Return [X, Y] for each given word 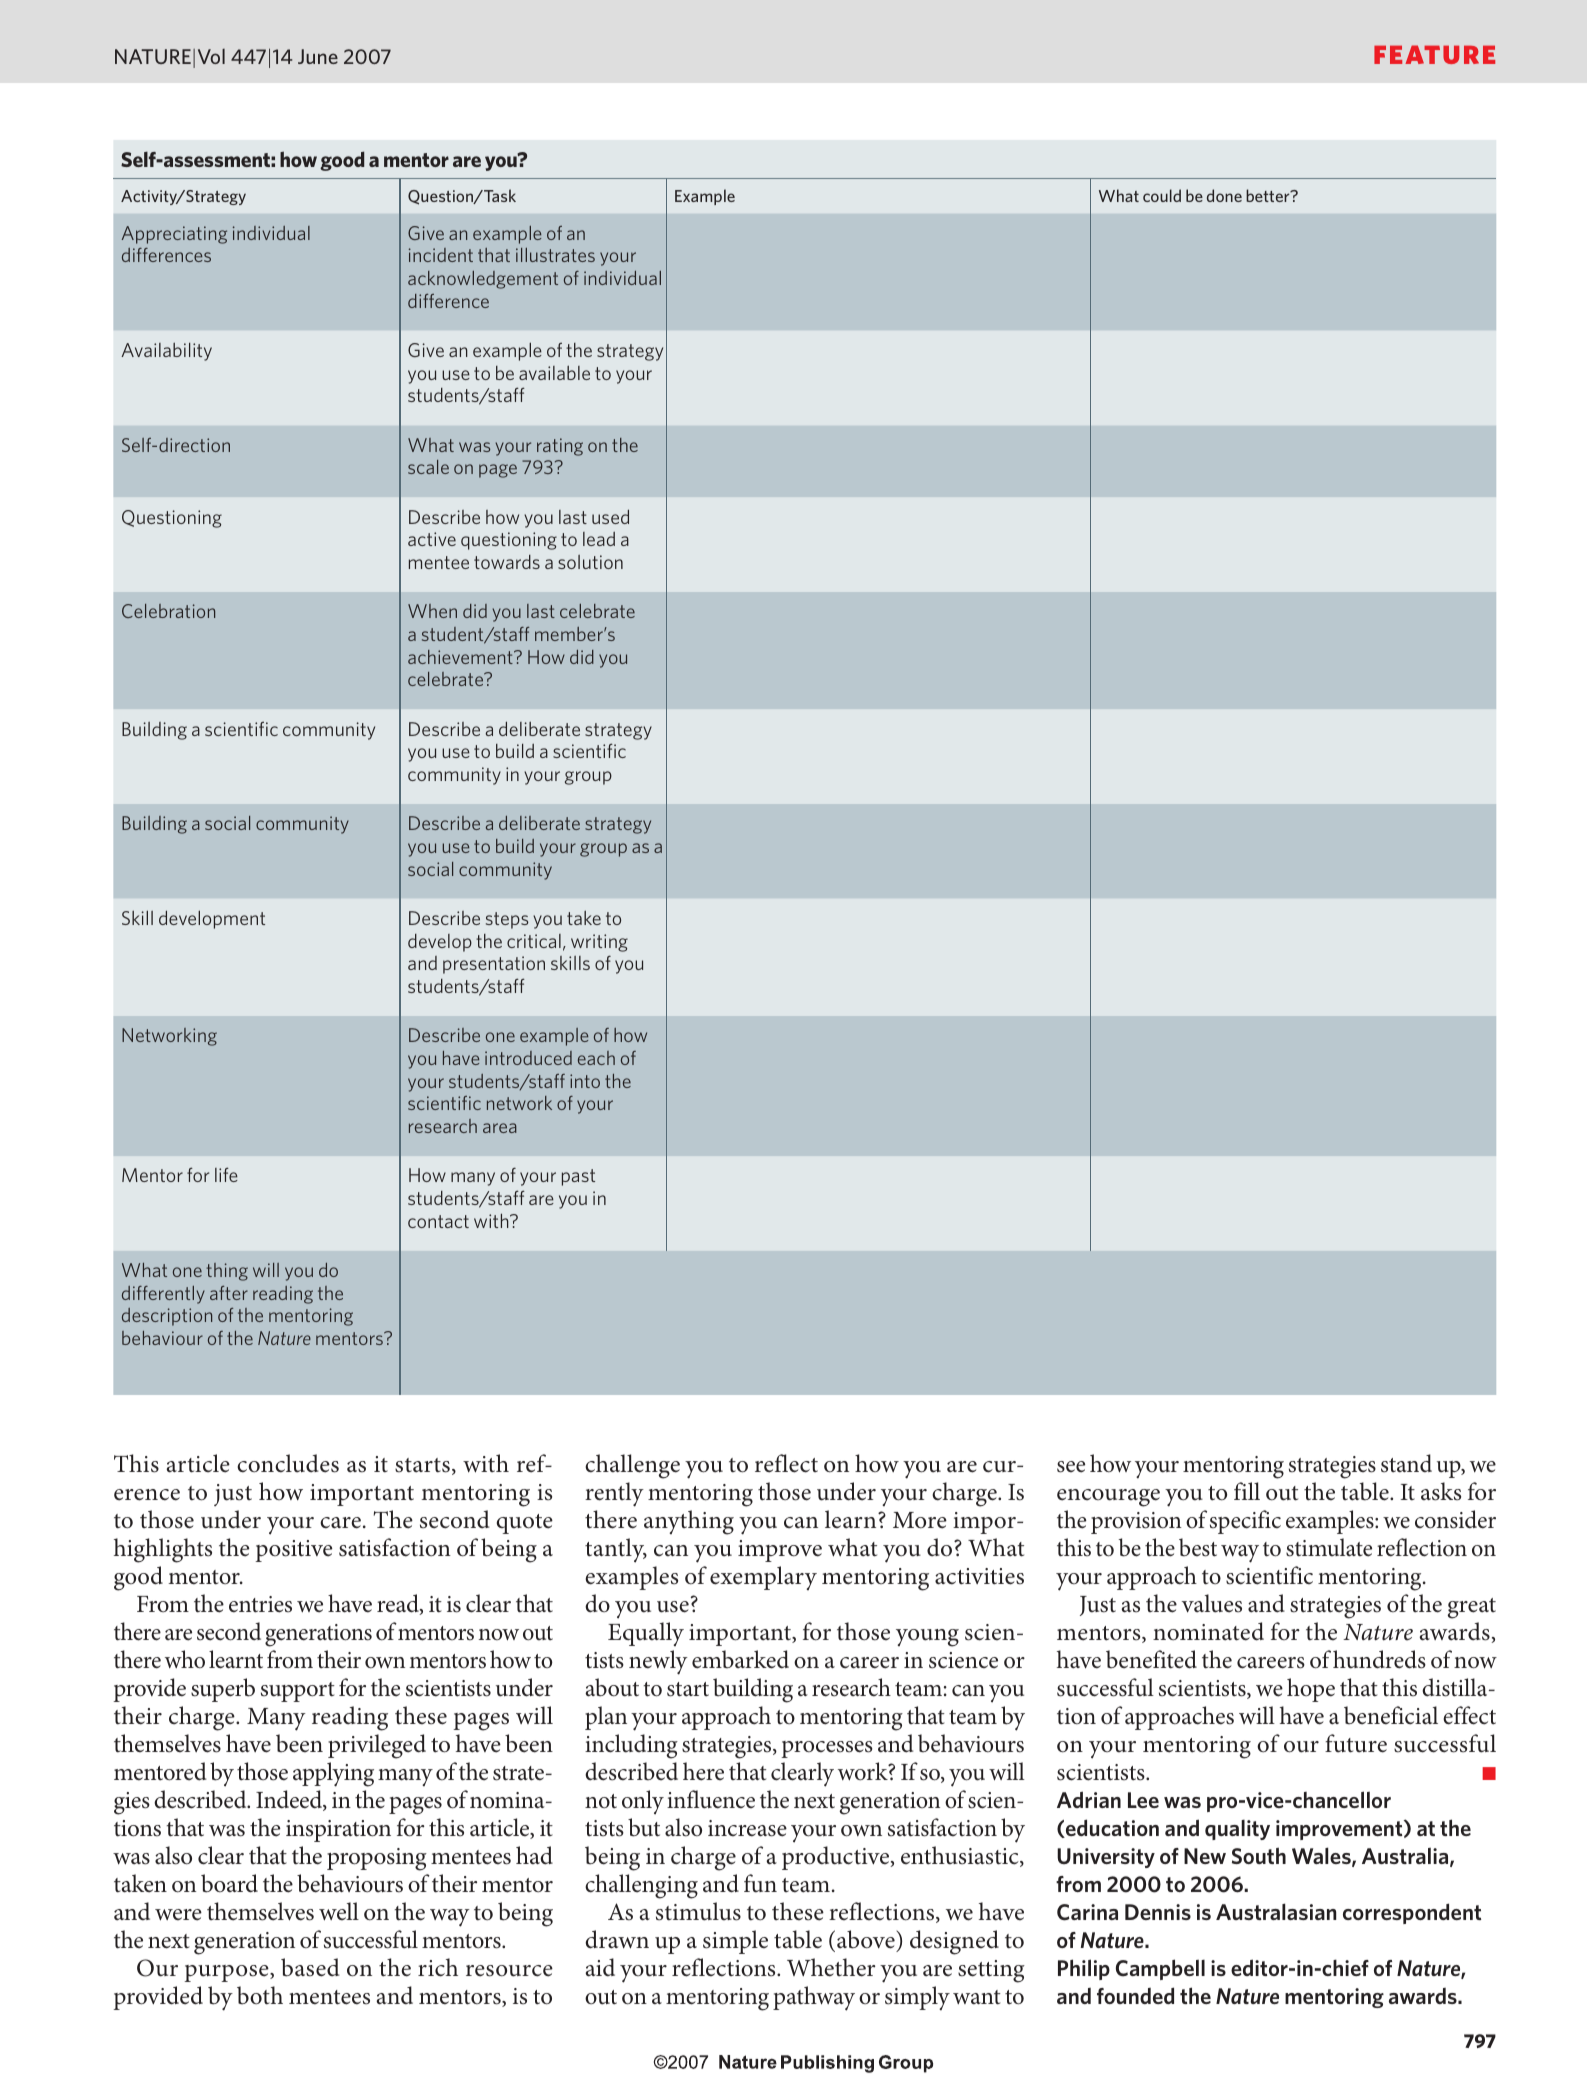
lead [599, 539]
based [310, 1967]
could [1162, 195]
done [1224, 195]
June [318, 56]
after [229, 1293]
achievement [461, 657]
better [1269, 195]
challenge [632, 1466]
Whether [831, 1967]
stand [1406, 1463]
